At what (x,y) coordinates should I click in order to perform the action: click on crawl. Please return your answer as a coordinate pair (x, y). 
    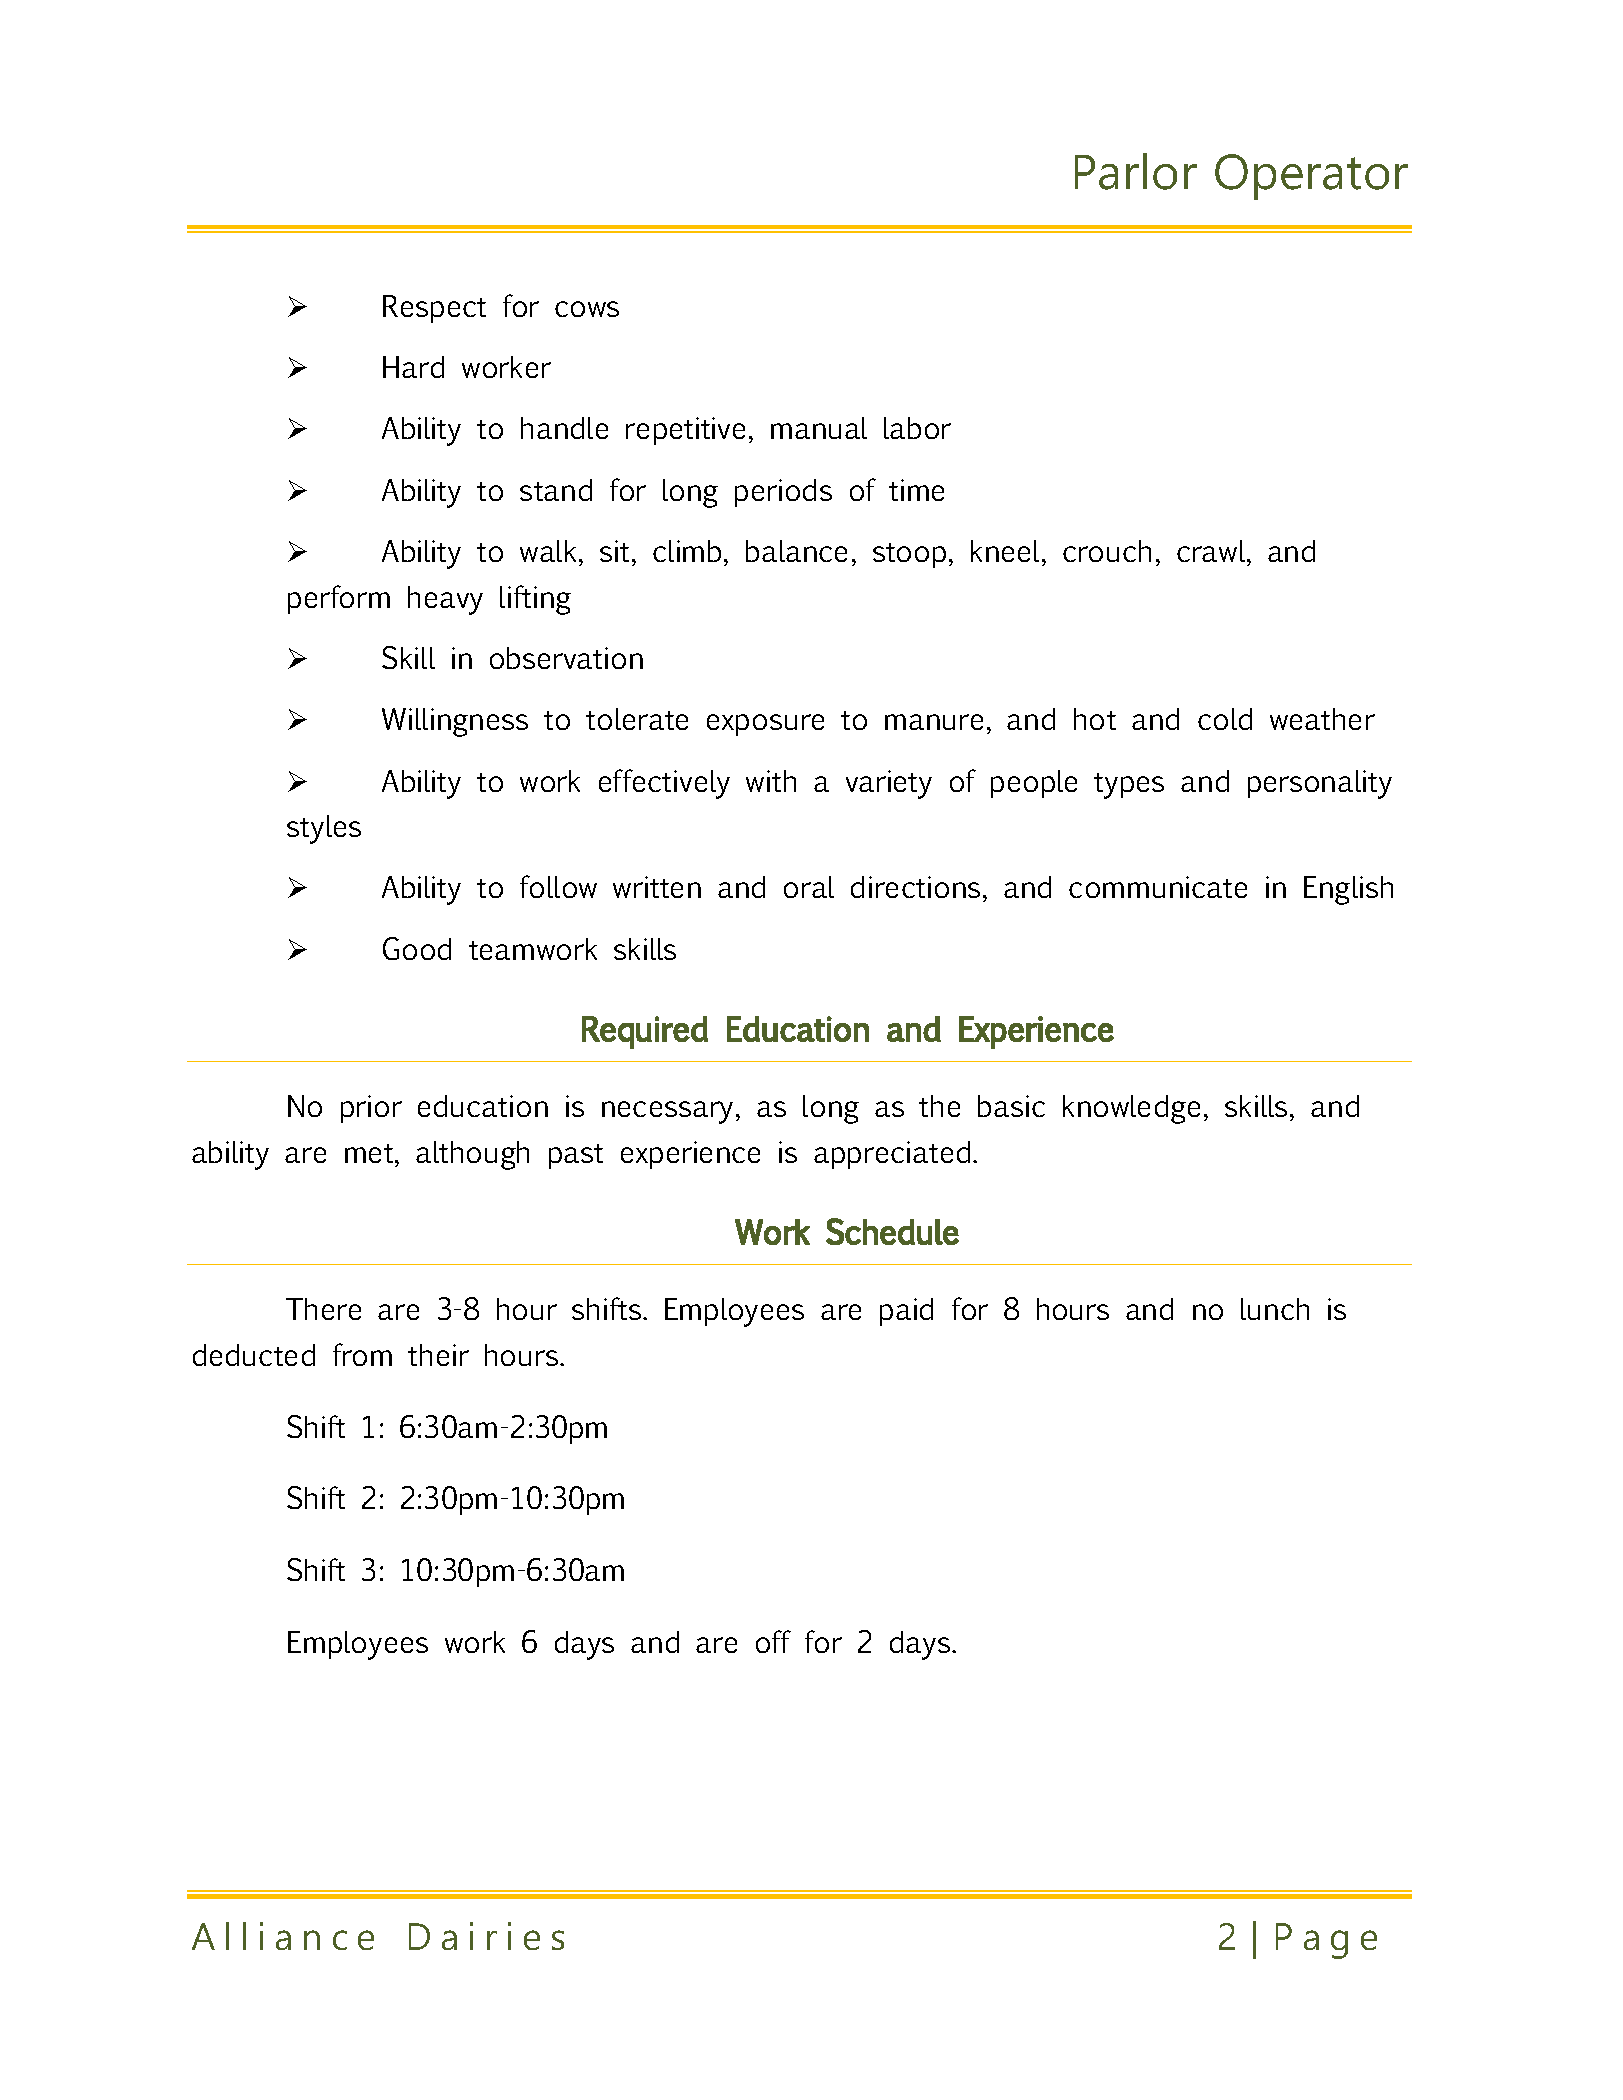
    Looking at the image, I should click on (1212, 551).
